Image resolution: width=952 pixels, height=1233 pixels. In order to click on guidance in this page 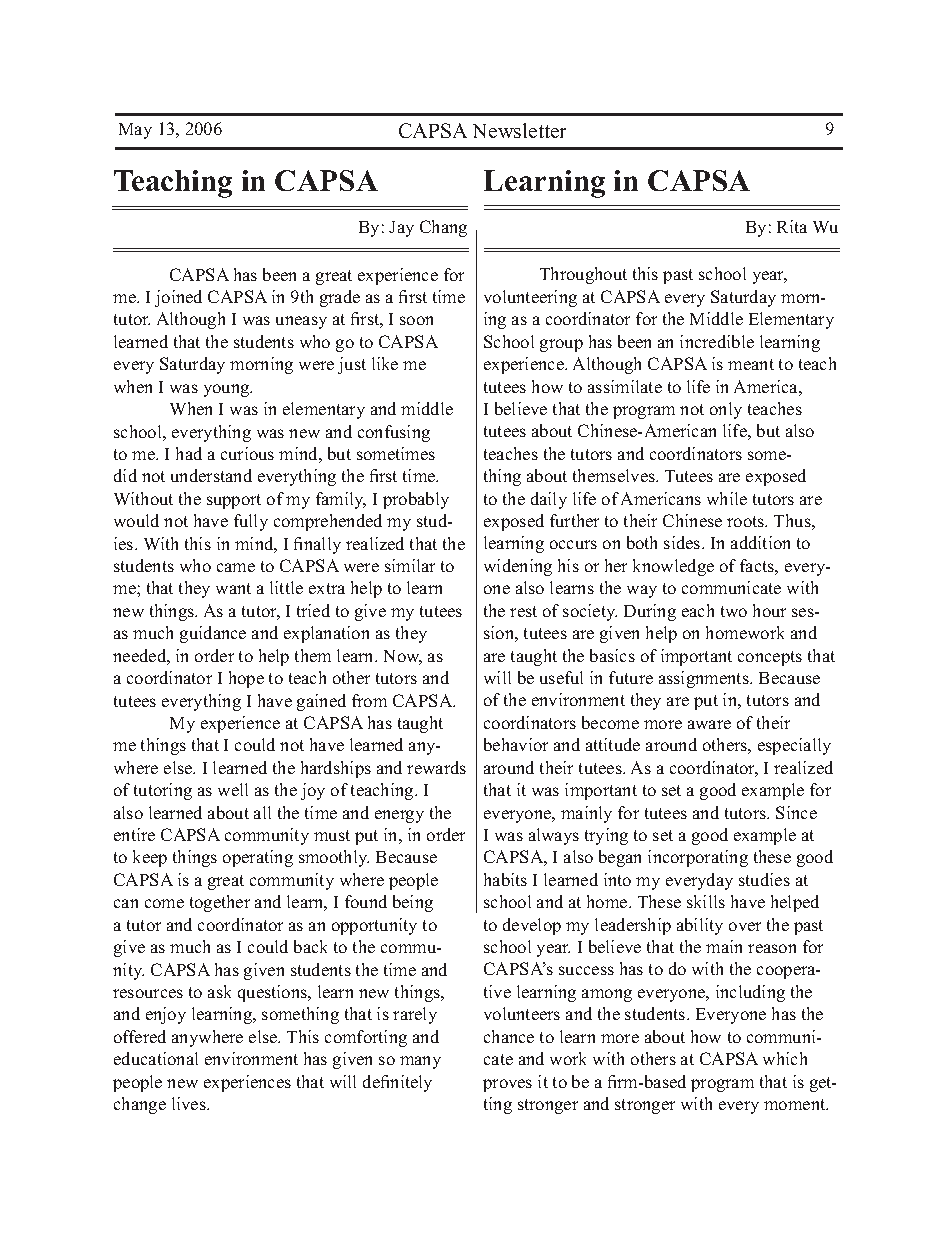, I will do `click(213, 634)`.
